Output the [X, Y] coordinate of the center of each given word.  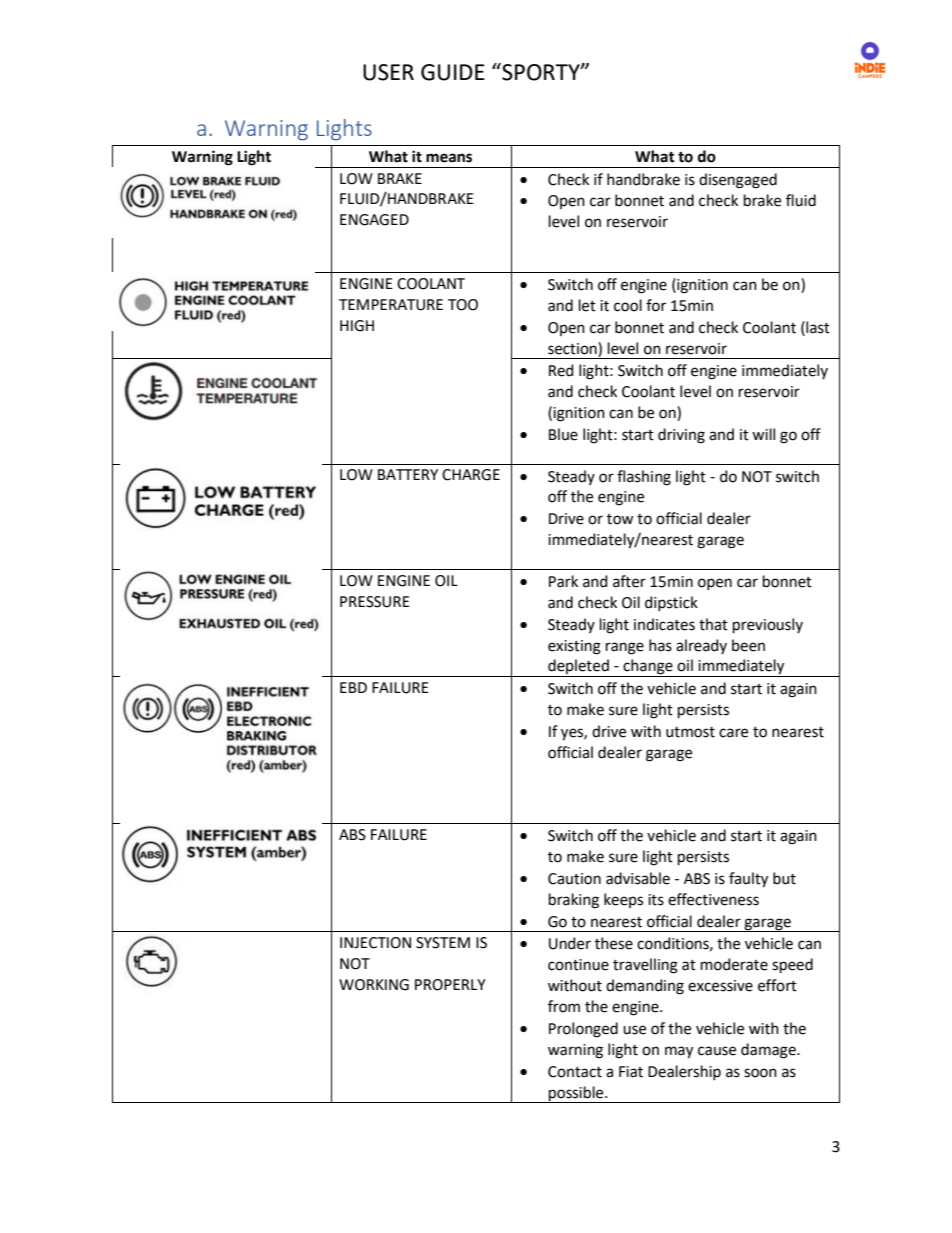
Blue [563, 434]
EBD [353, 687]
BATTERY [408, 474]
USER [388, 72]
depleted [578, 668]
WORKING [374, 985]
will [763, 434]
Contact [575, 1072]
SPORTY [541, 72]
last [817, 327]
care [733, 733]
